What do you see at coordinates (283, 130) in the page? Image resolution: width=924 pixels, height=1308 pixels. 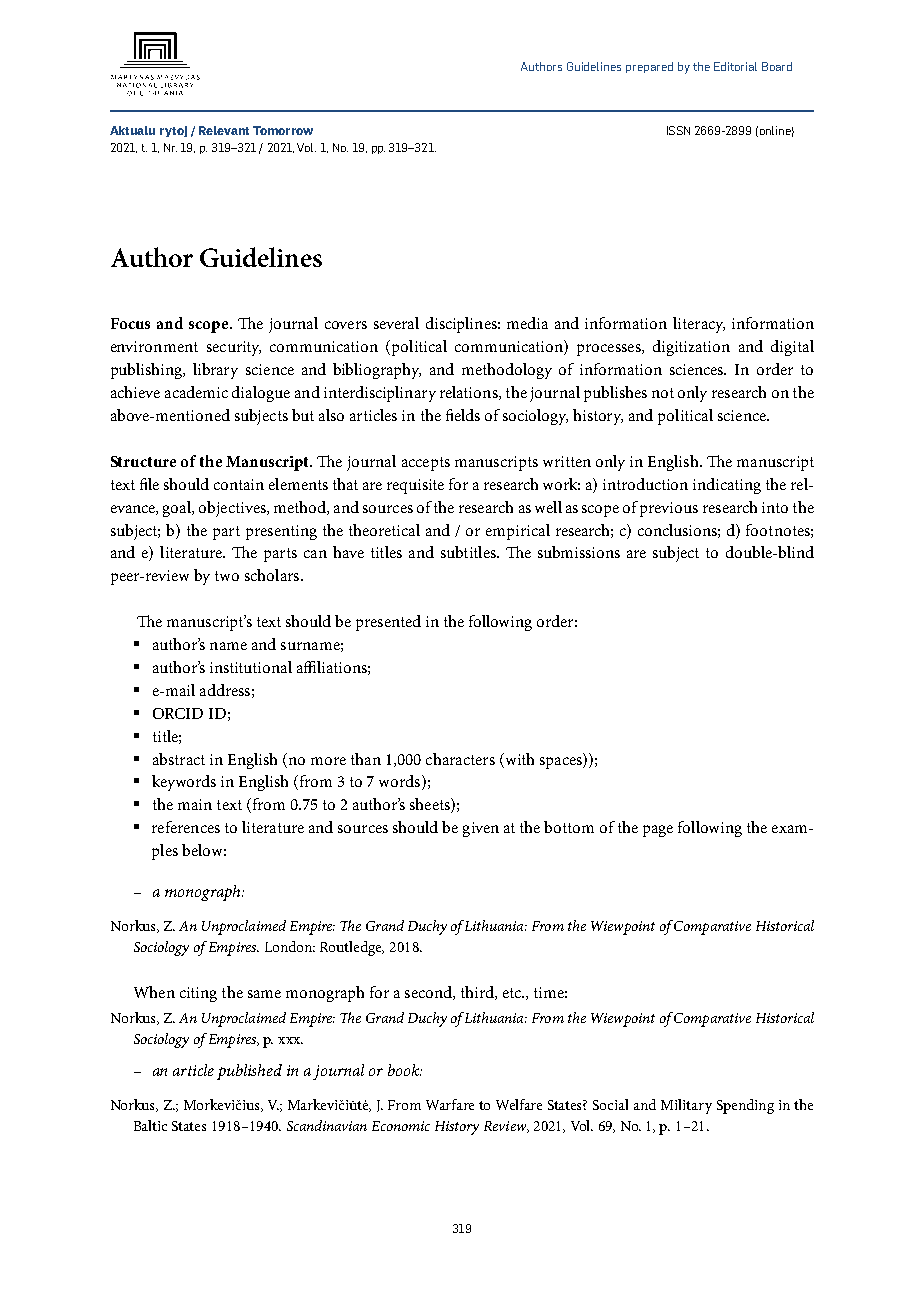 I see `Tomorrow` at bounding box center [283, 130].
